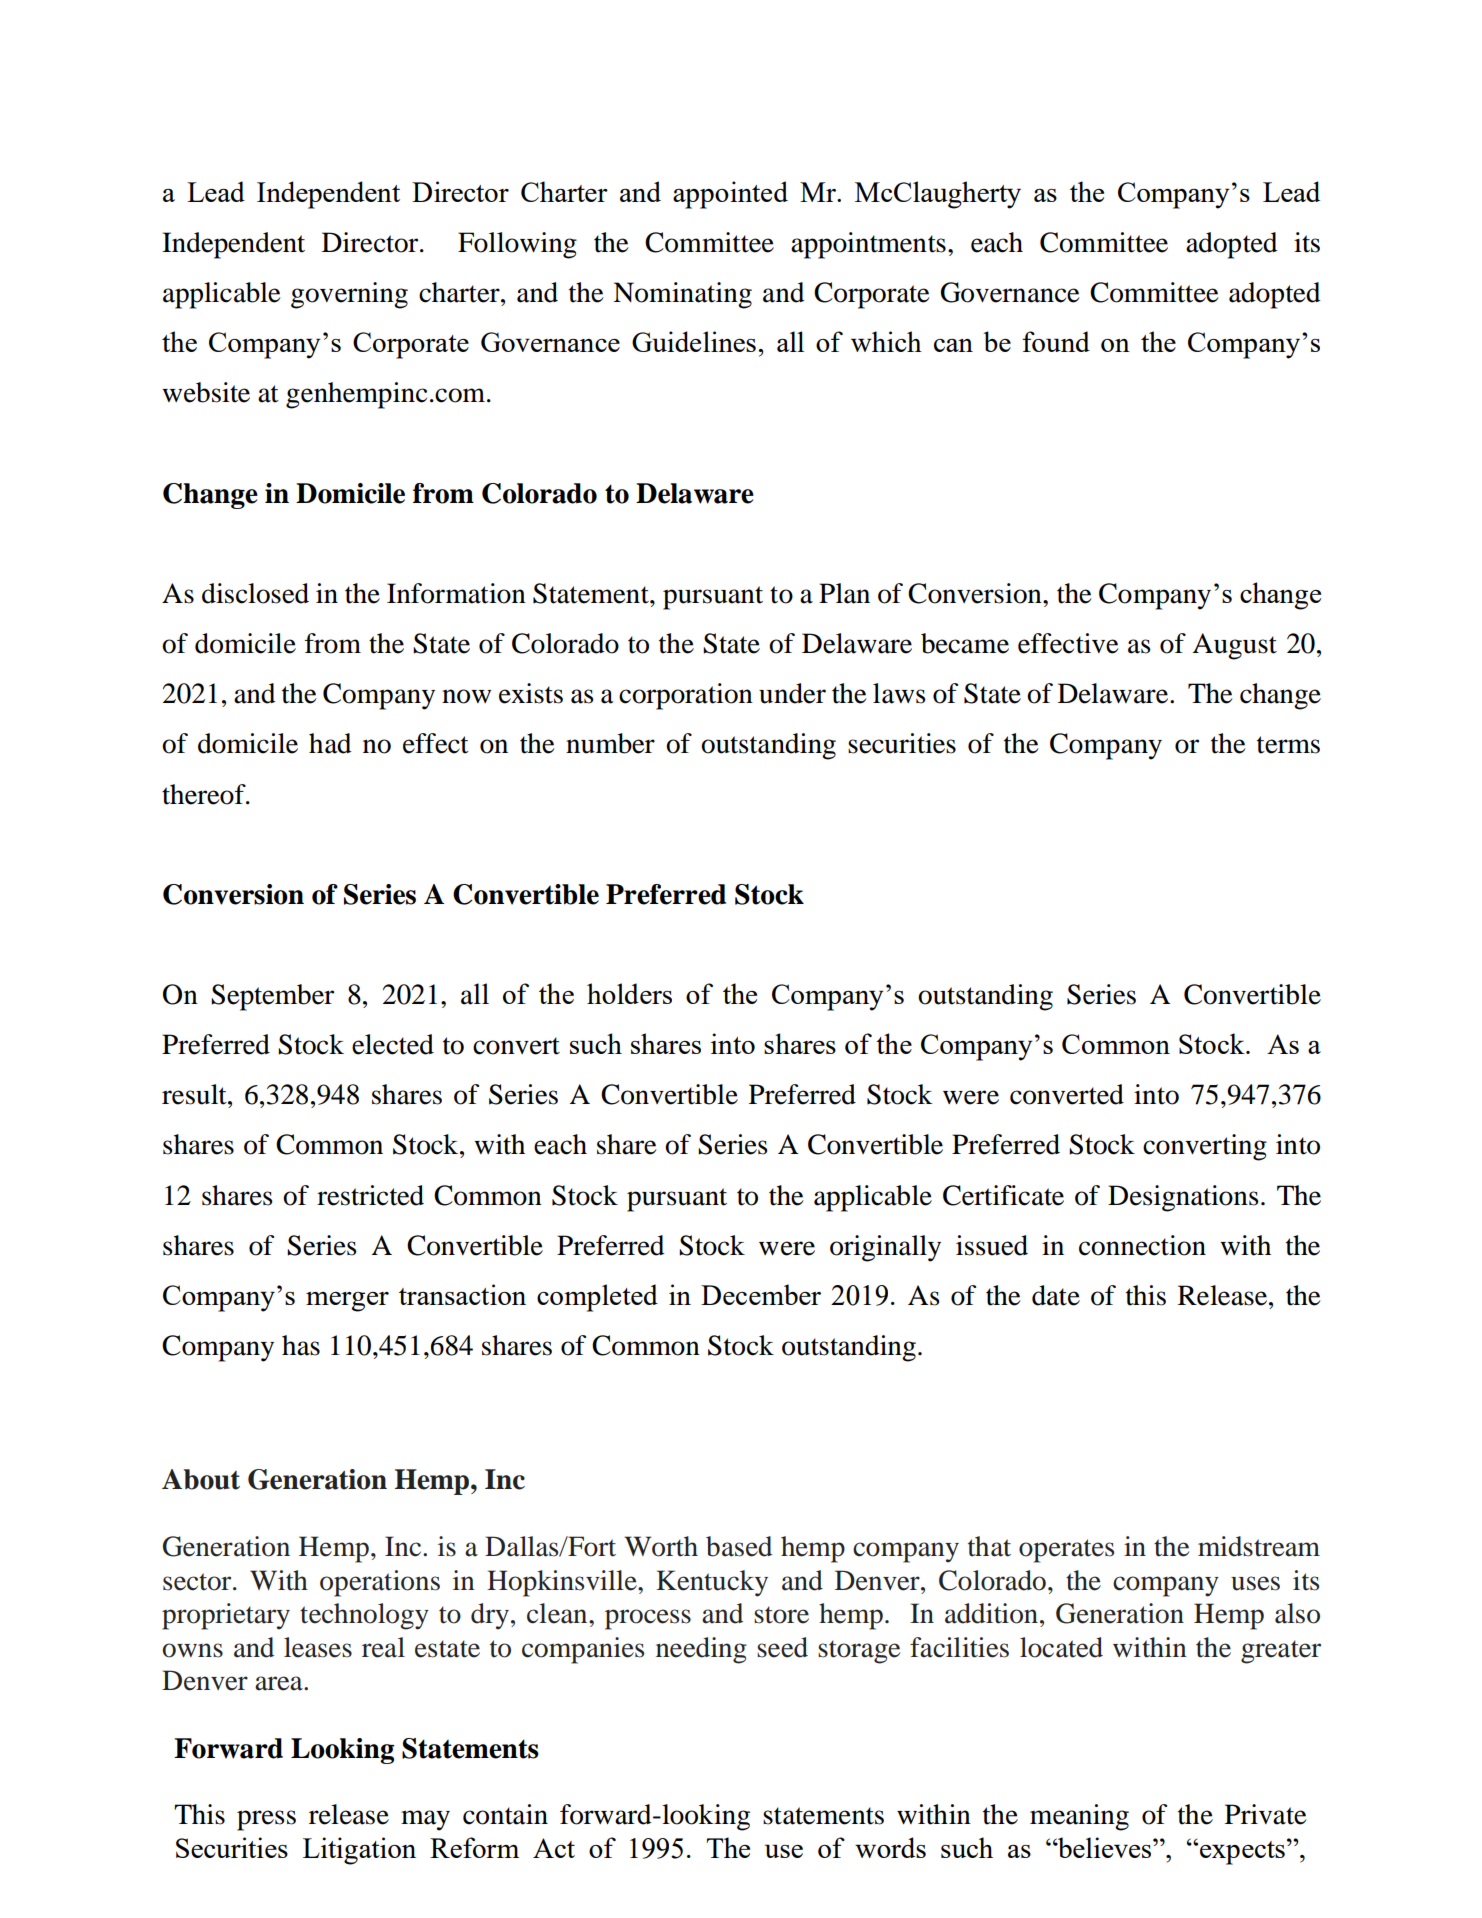  What do you see at coordinates (792, 693) in the document?
I see `under` at bounding box center [792, 693].
